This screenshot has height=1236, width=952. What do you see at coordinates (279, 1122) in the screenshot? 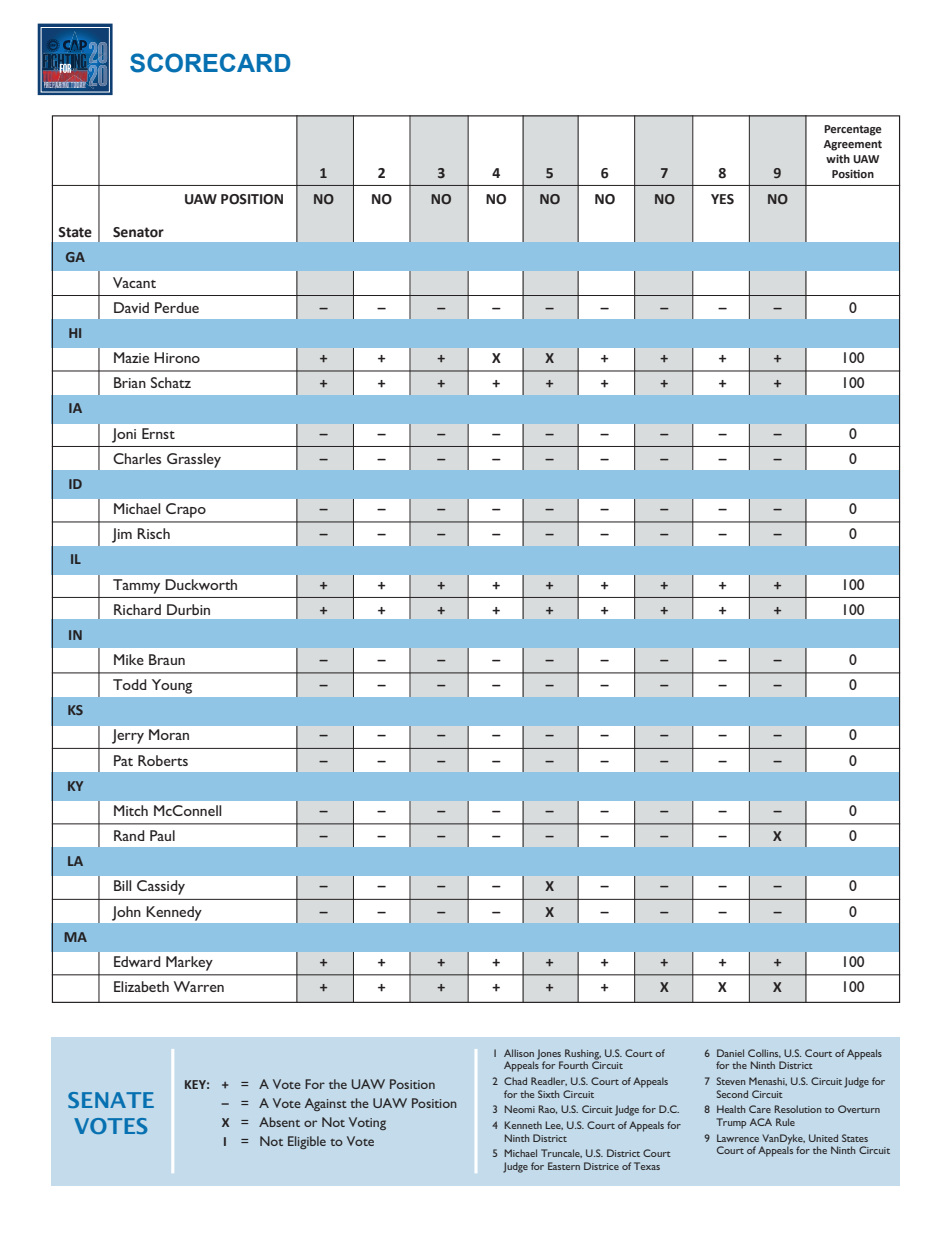
I see `Absent` at bounding box center [279, 1122].
